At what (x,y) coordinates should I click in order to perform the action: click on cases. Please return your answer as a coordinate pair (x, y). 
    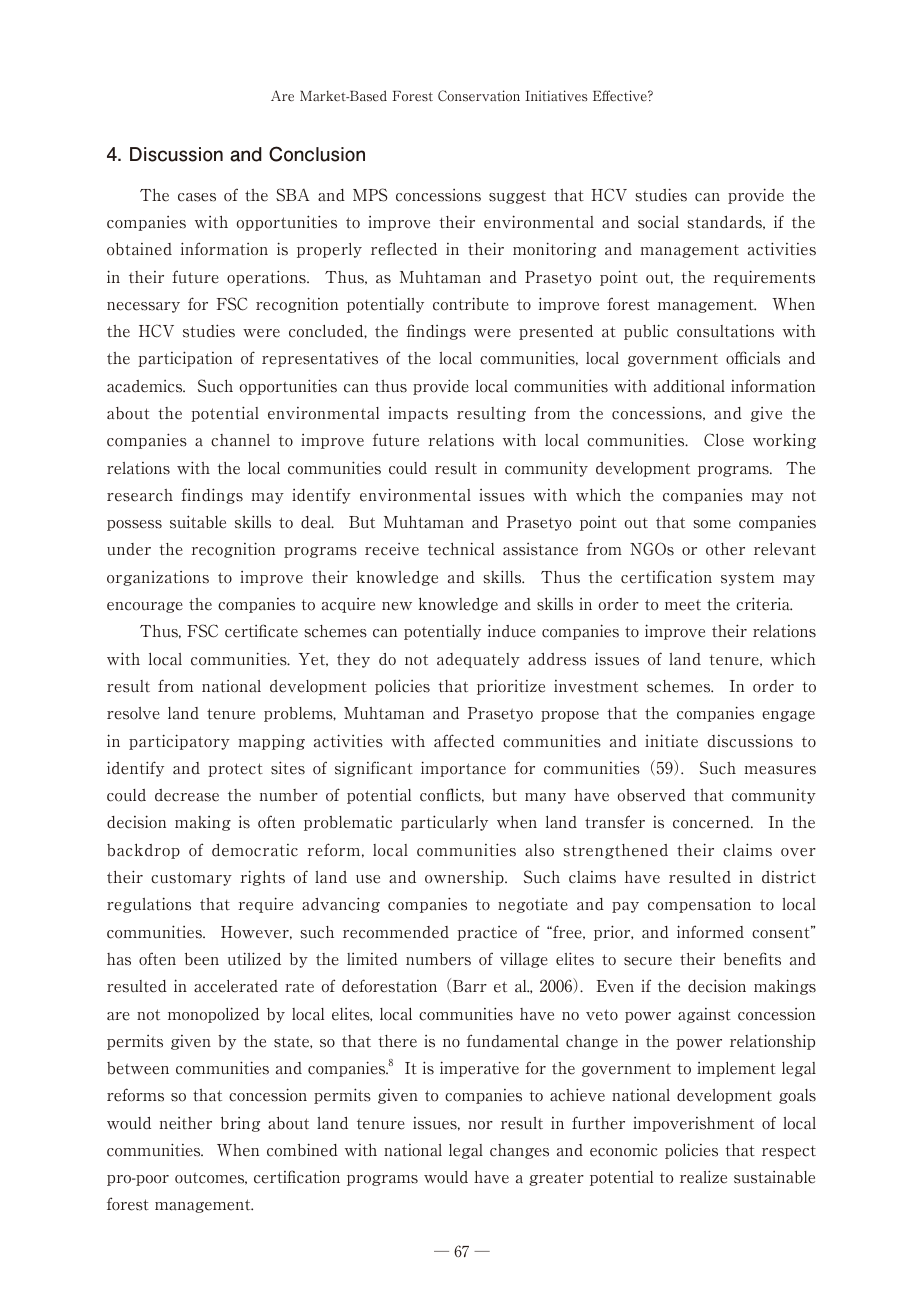
    Looking at the image, I should click on (197, 197).
